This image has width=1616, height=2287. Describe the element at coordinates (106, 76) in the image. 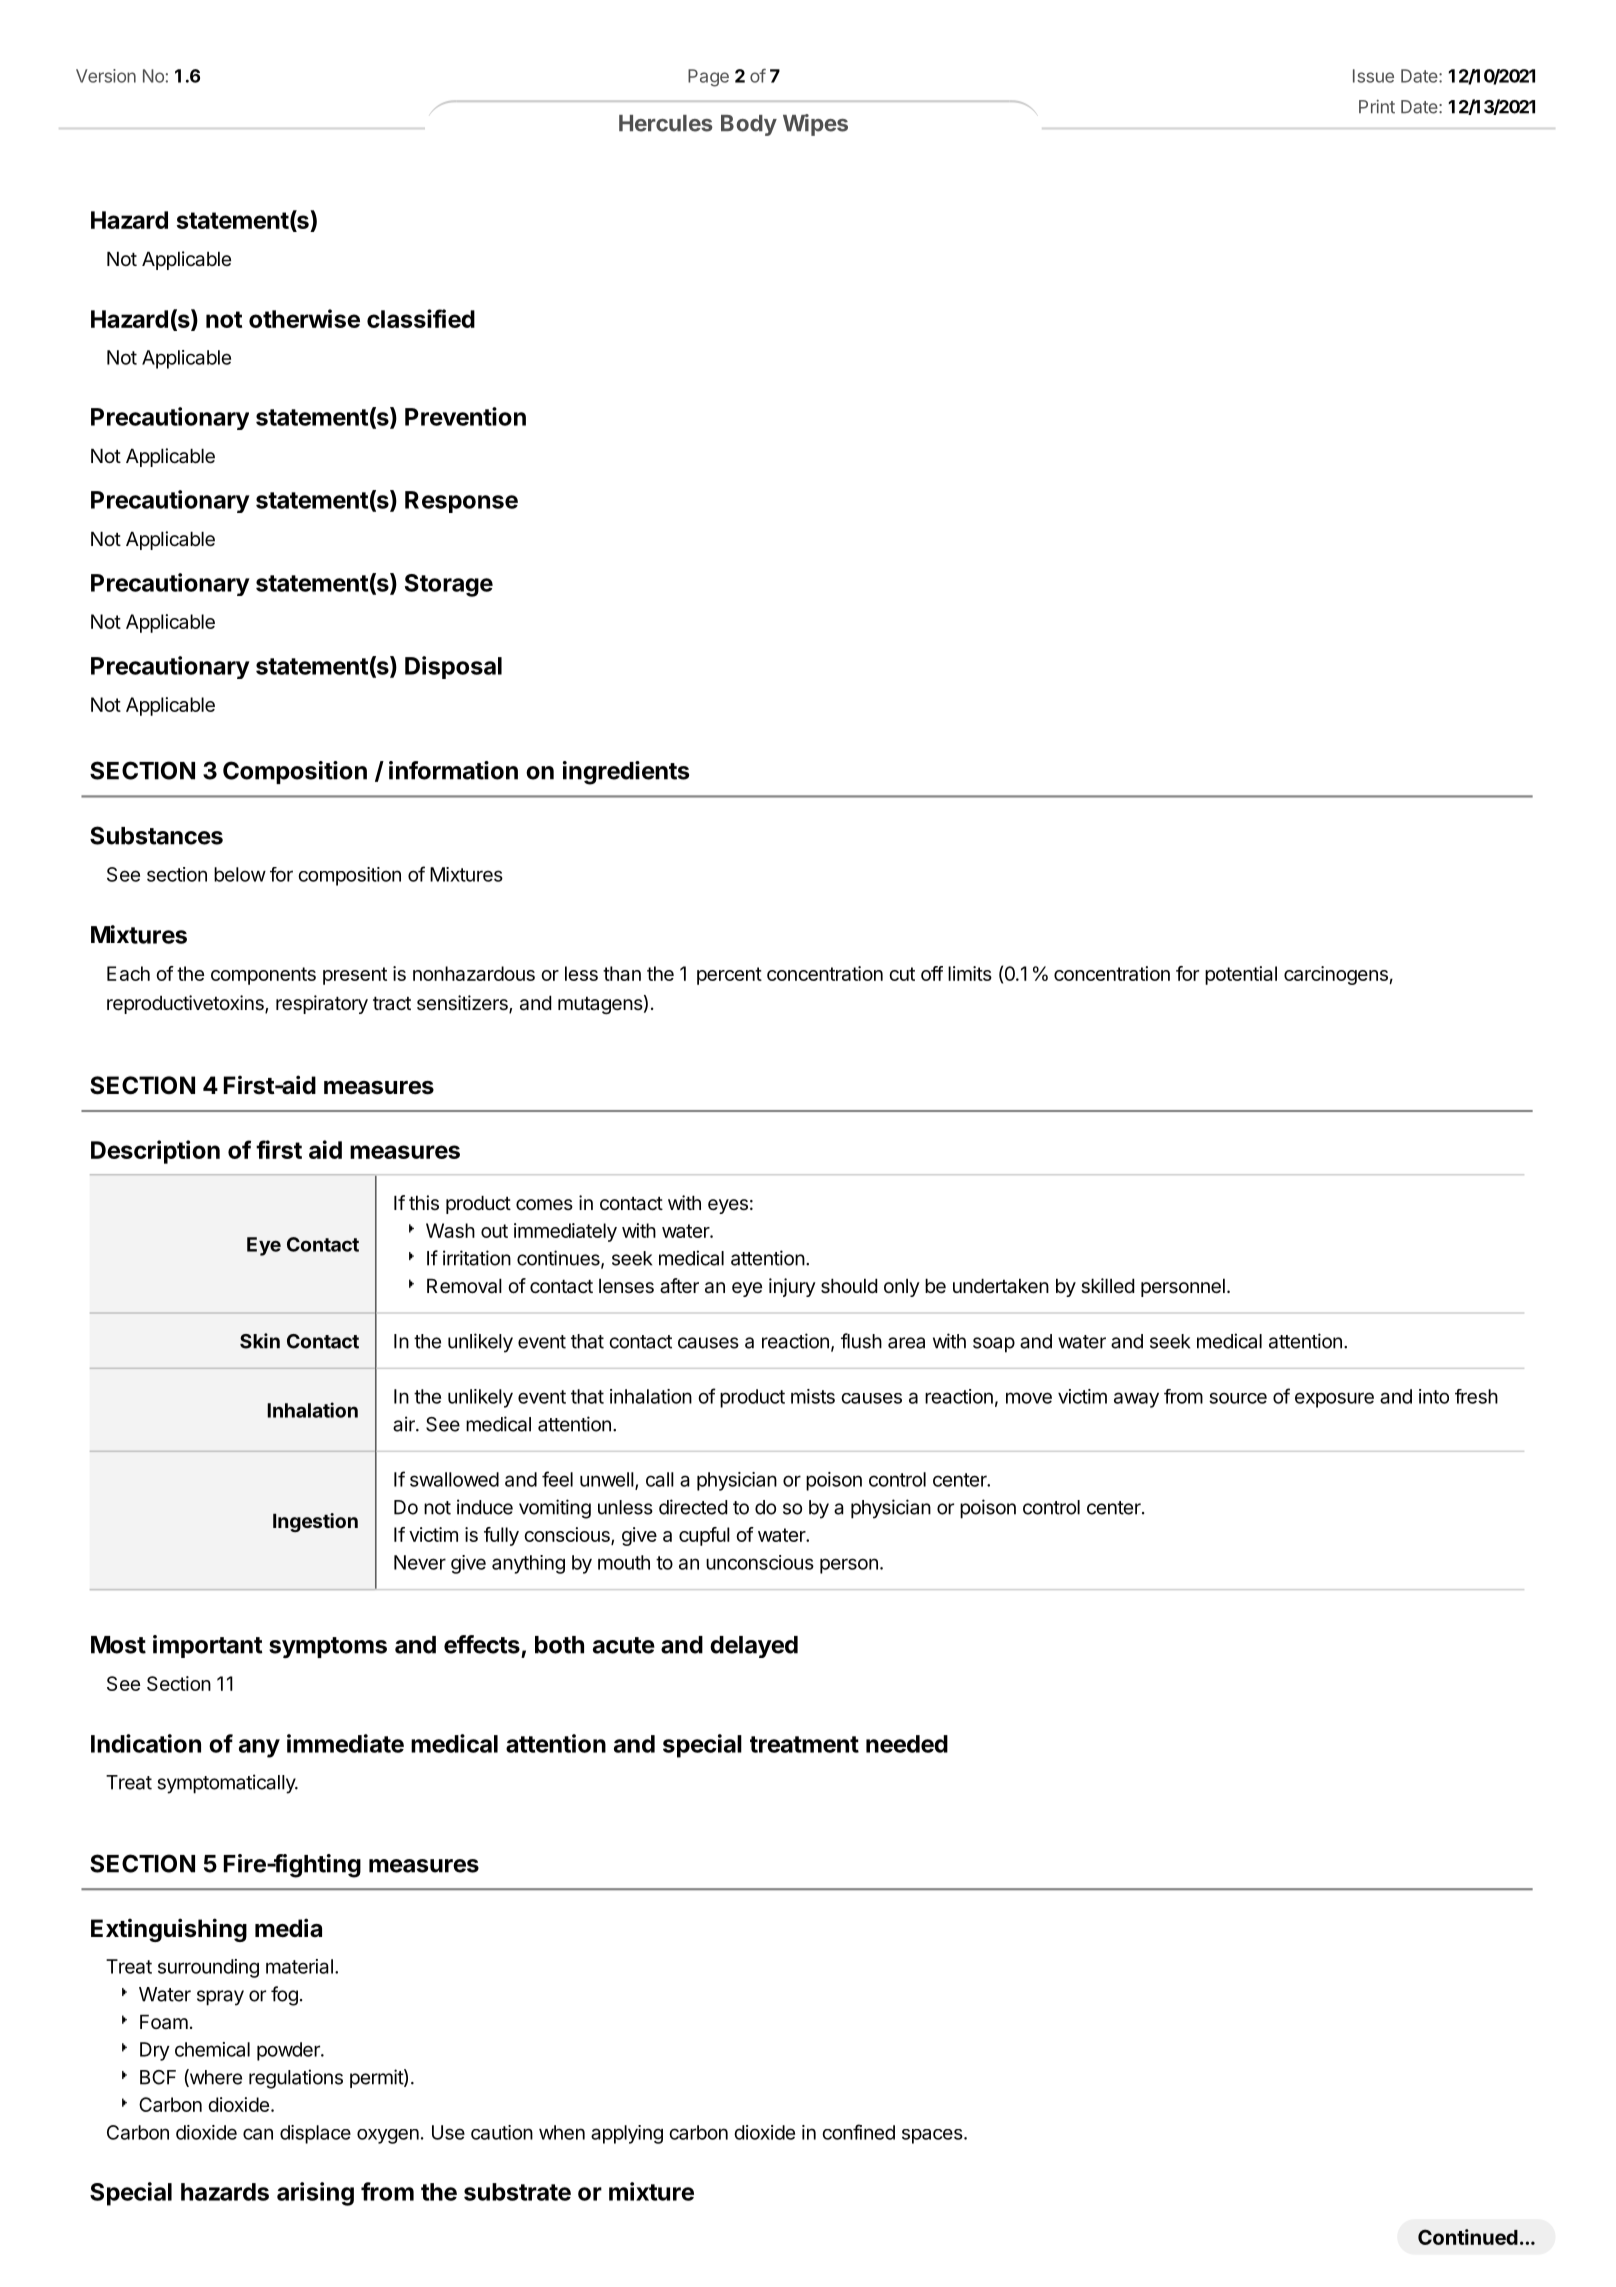

I see `Version` at that location.
